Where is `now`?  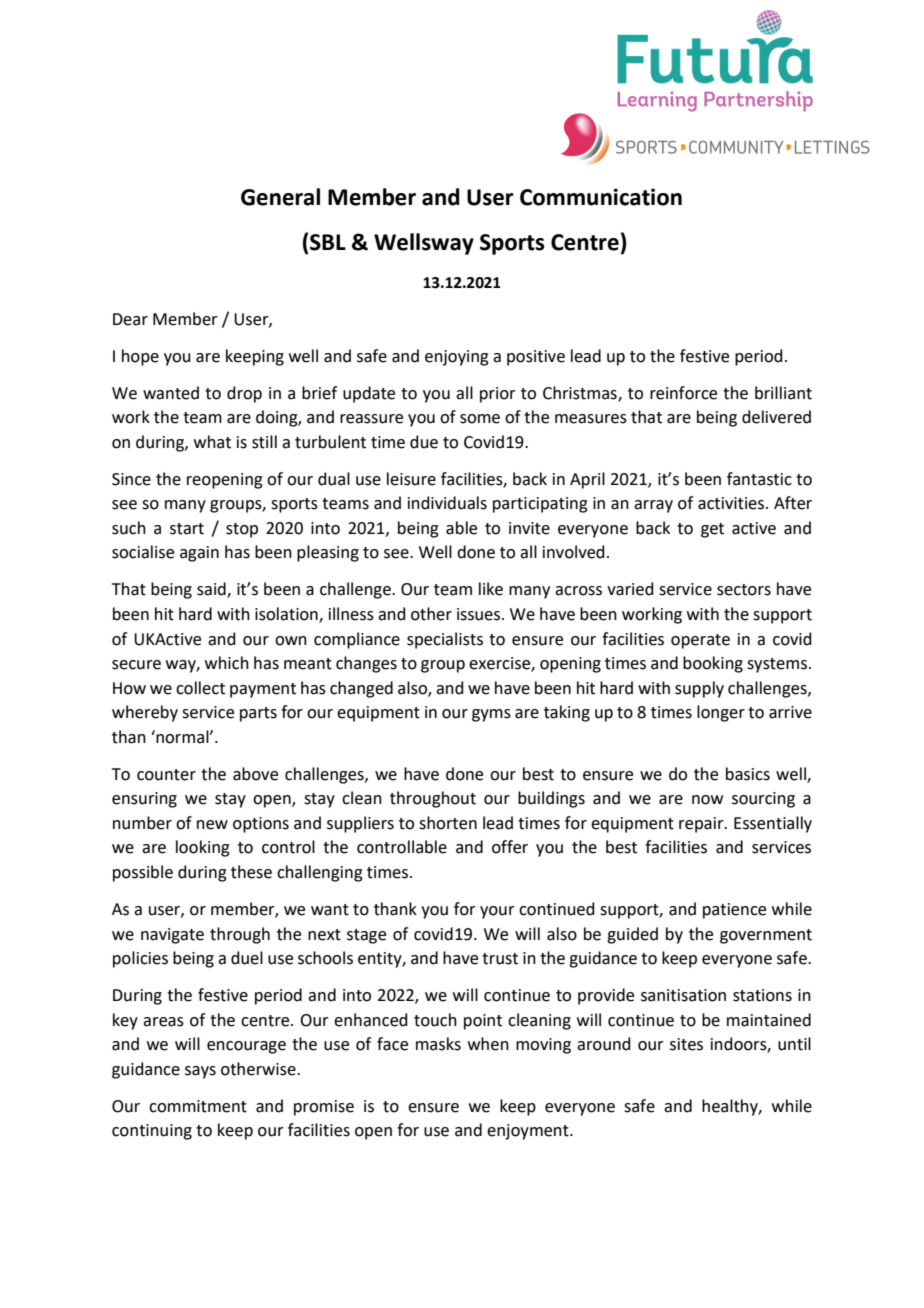 now is located at coordinates (707, 800).
